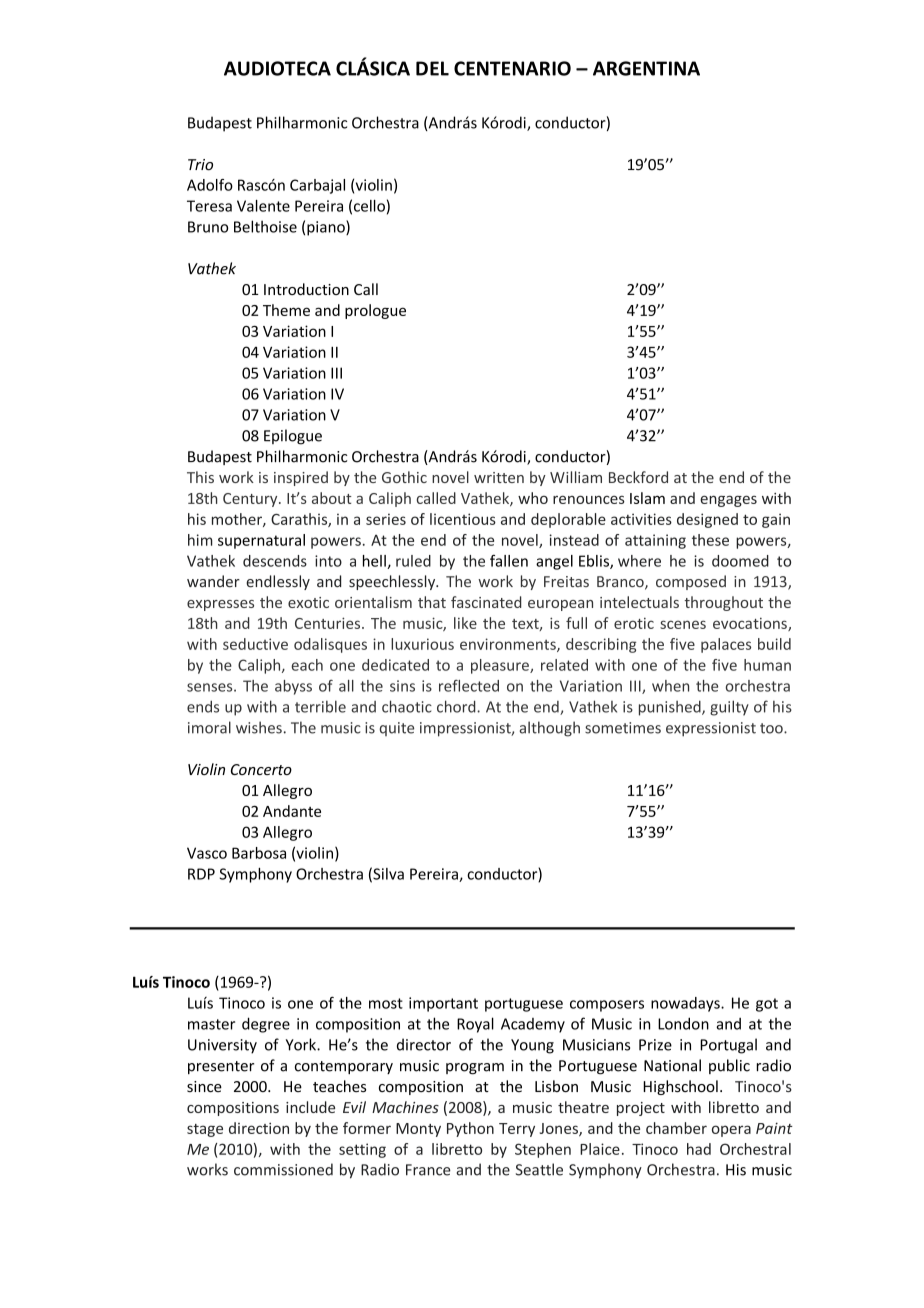 The height and width of the document is (1308, 924). I want to click on Python, so click(470, 1129).
